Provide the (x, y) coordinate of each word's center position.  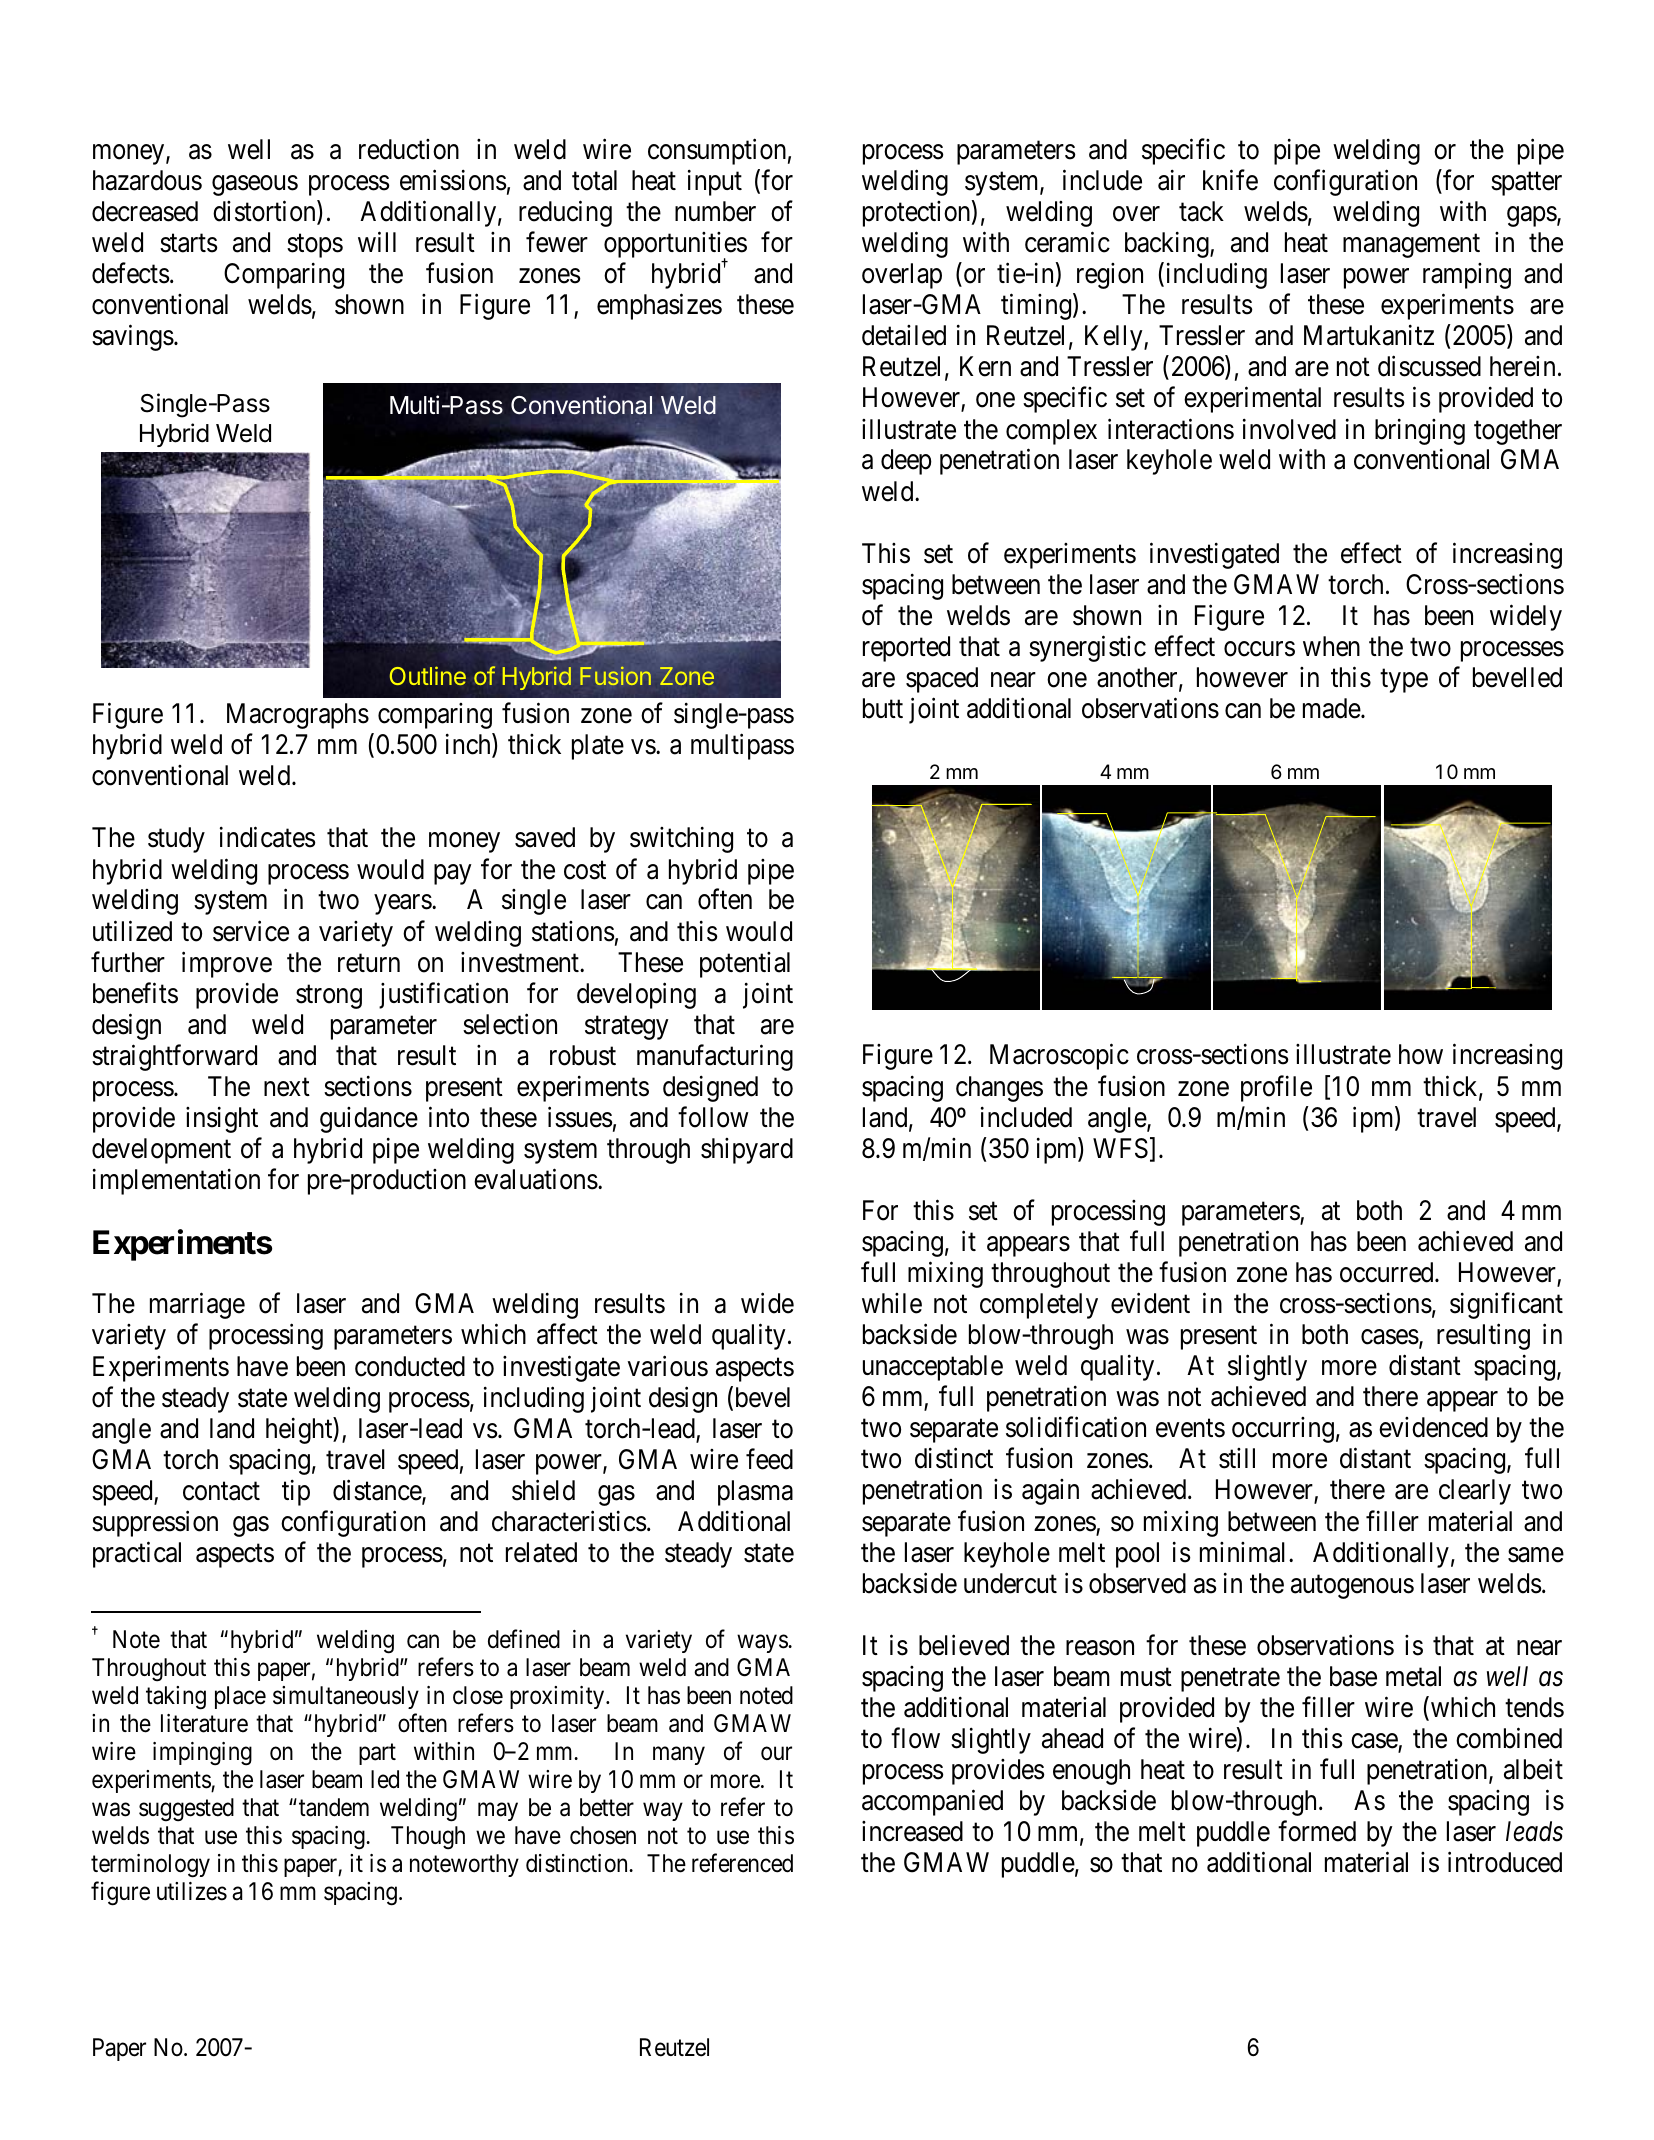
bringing (1420, 431)
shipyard (747, 1151)
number (715, 211)
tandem (334, 1807)
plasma (755, 1493)
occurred (1388, 1272)
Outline (428, 676)
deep (906, 462)
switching (681, 840)
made (1332, 708)
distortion (265, 212)
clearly (1475, 1492)
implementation (176, 1182)
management (1411, 246)
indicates (268, 837)
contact (221, 1491)
